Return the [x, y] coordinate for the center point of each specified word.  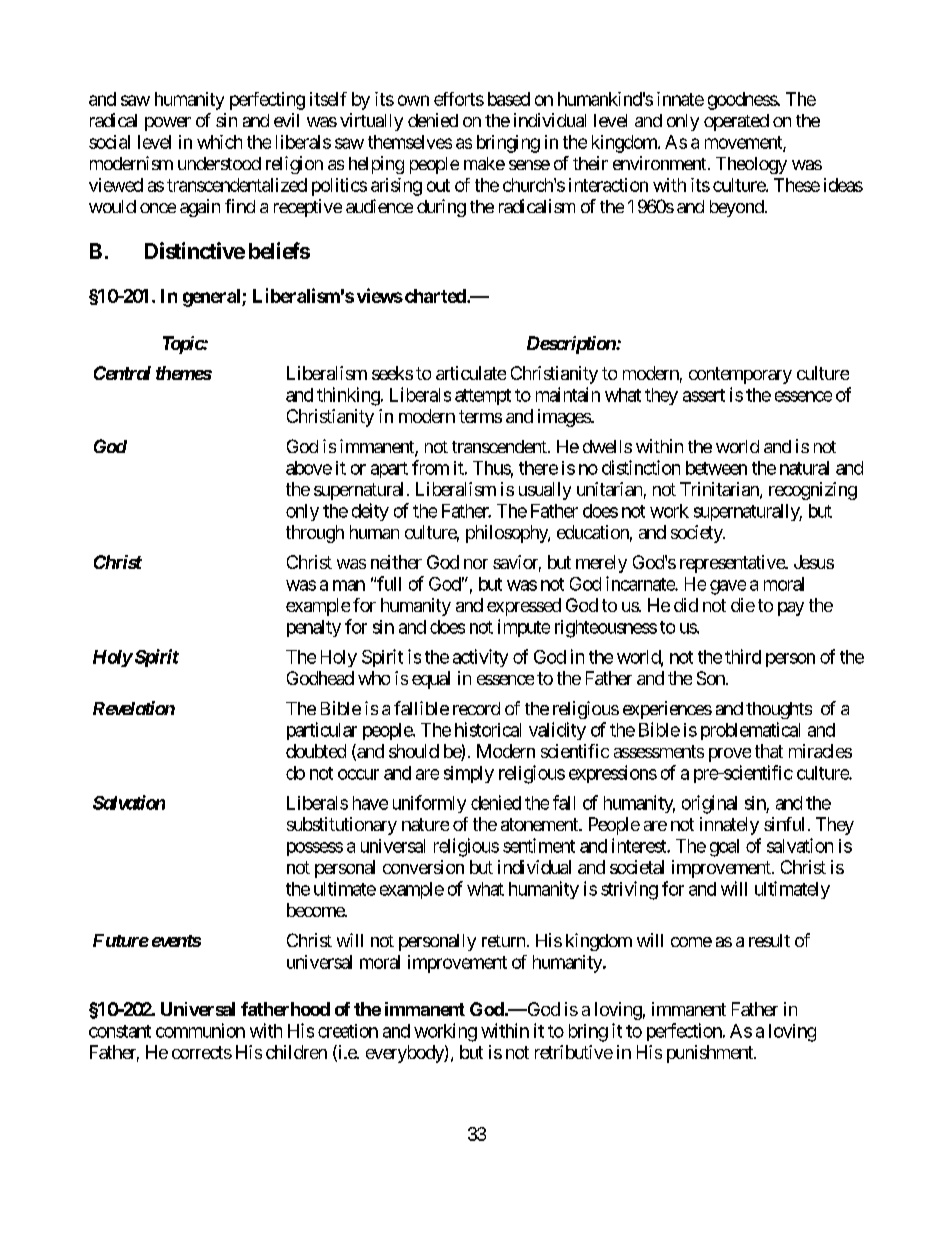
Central [122, 373]
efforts [459, 99]
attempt [483, 397]
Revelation [134, 708]
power [168, 124]
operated [736, 122]
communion [200, 1030]
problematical [750, 731]
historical [488, 729]
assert [704, 395]
